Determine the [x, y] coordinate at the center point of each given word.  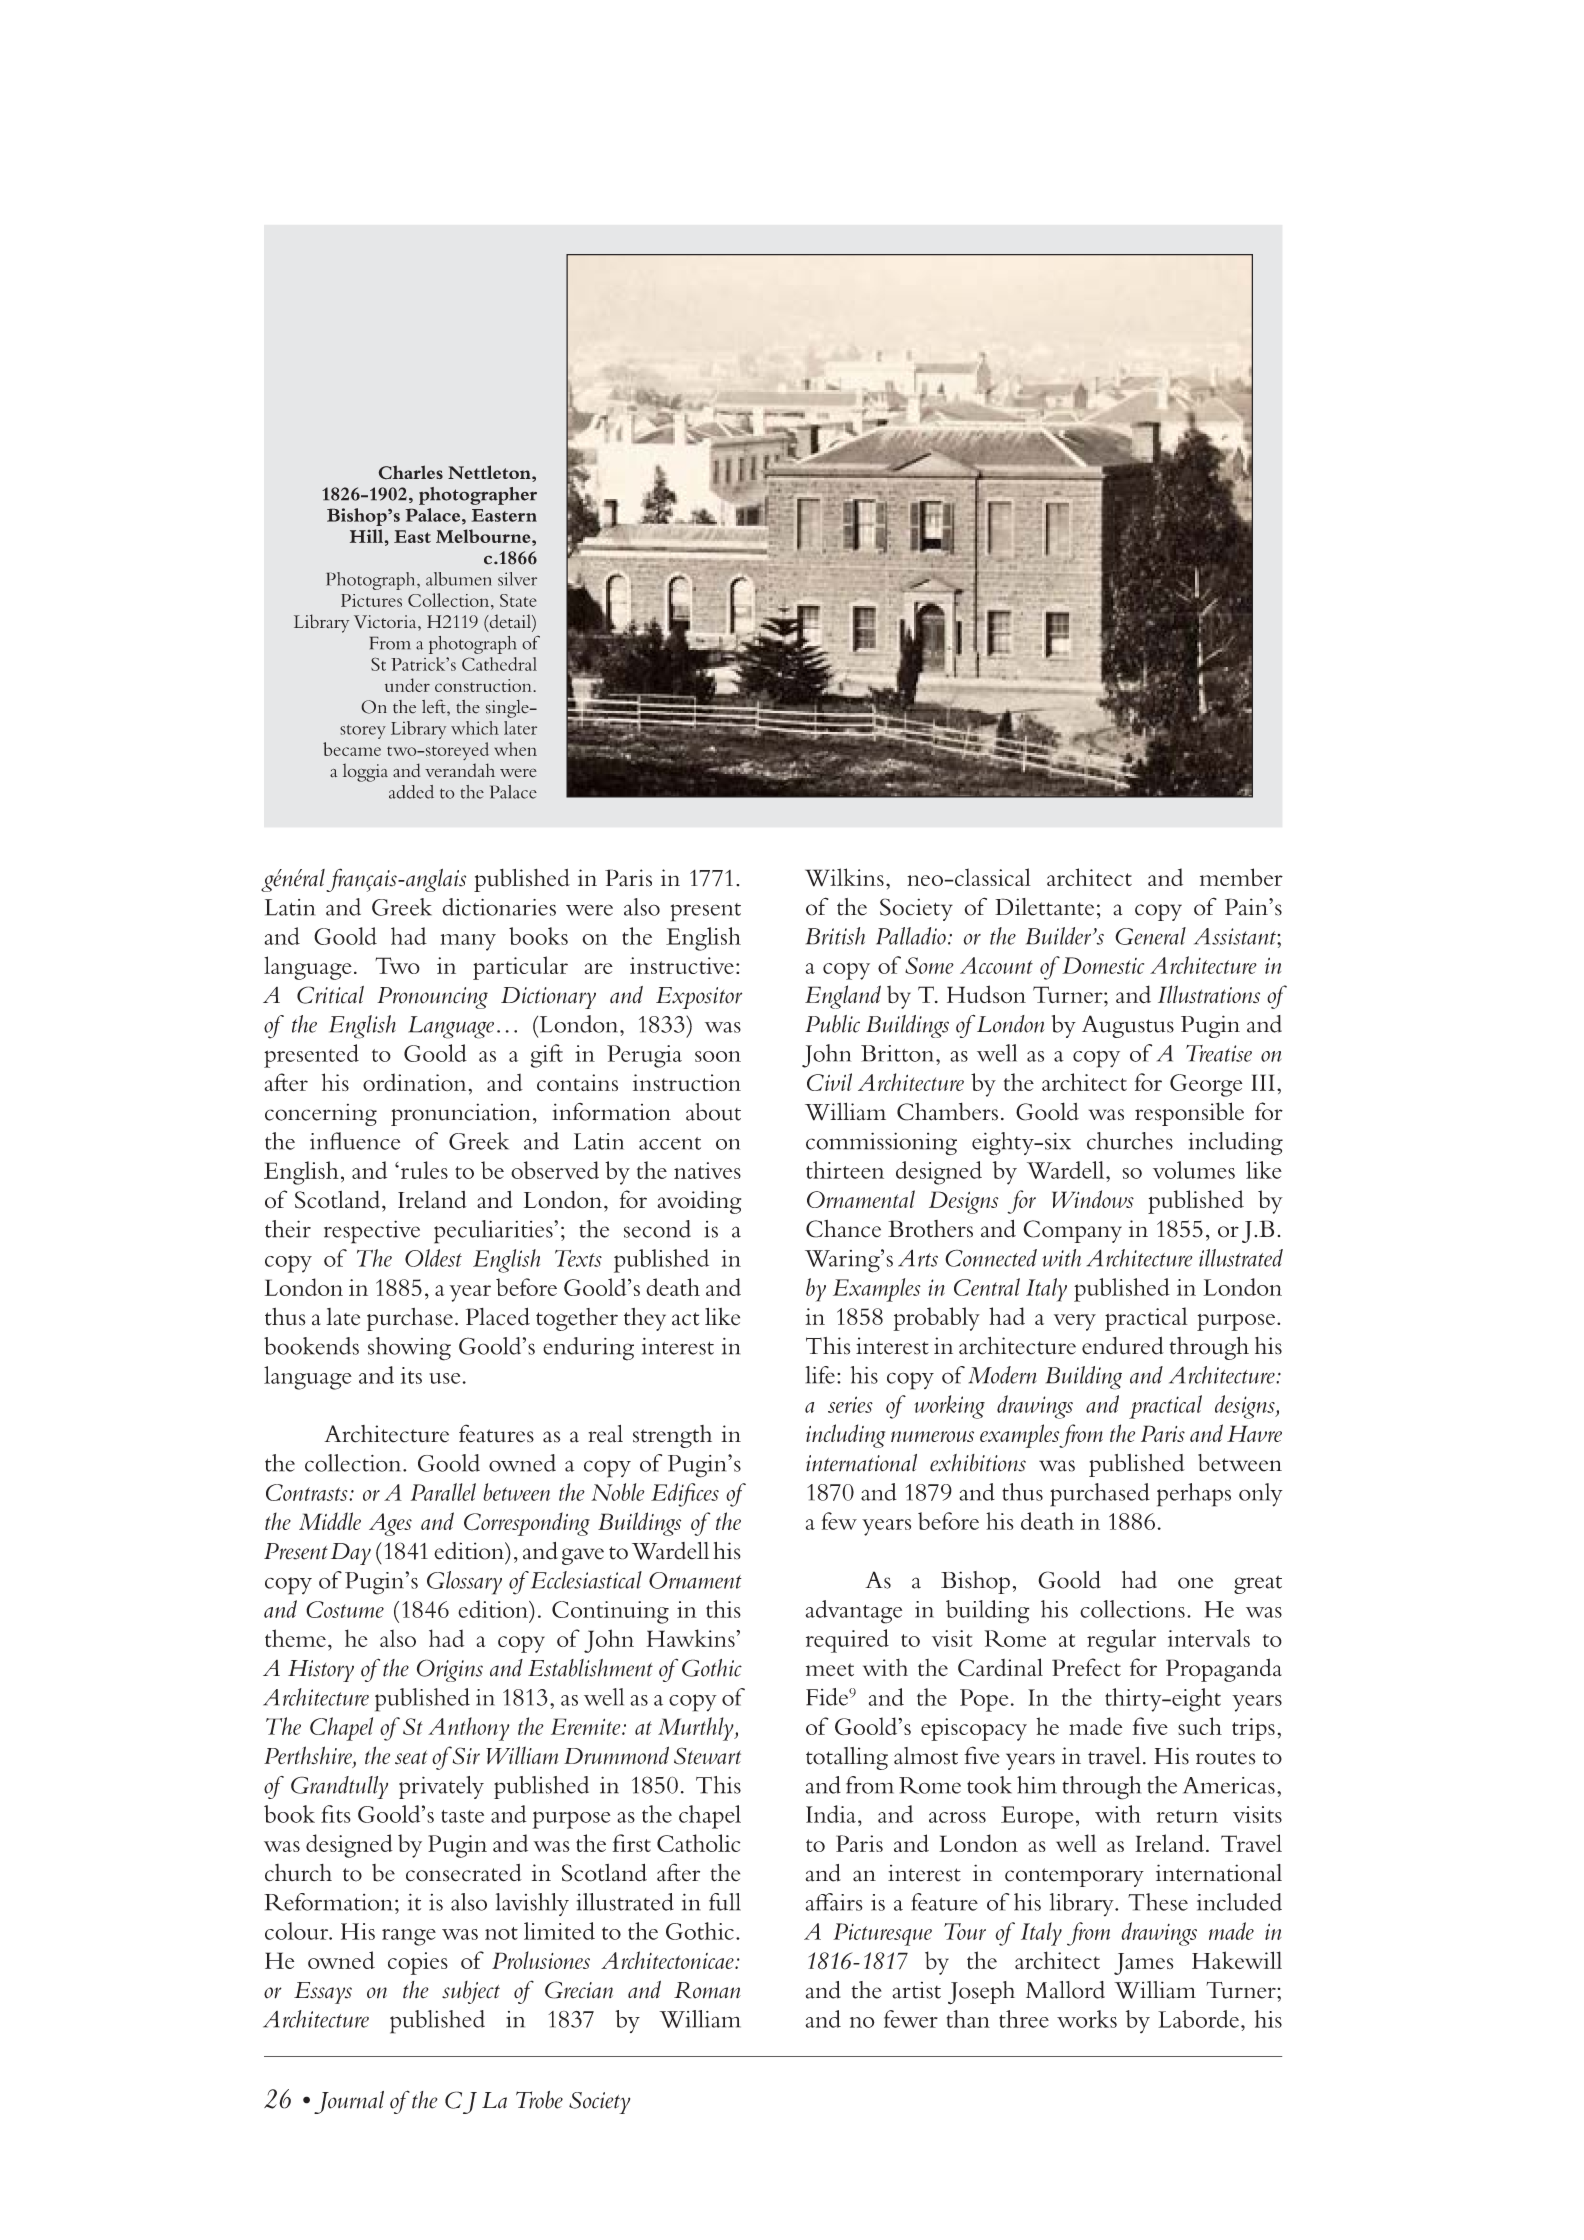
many [468, 942]
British [835, 936]
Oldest [433, 1258]
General [1150, 936]
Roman [707, 1990]
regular [1121, 1641]
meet [830, 1670]
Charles [410, 472]
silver [517, 579]
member [1241, 877]
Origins [450, 1670]
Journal [349, 2102]
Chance [843, 1229]
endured [1123, 1346]
